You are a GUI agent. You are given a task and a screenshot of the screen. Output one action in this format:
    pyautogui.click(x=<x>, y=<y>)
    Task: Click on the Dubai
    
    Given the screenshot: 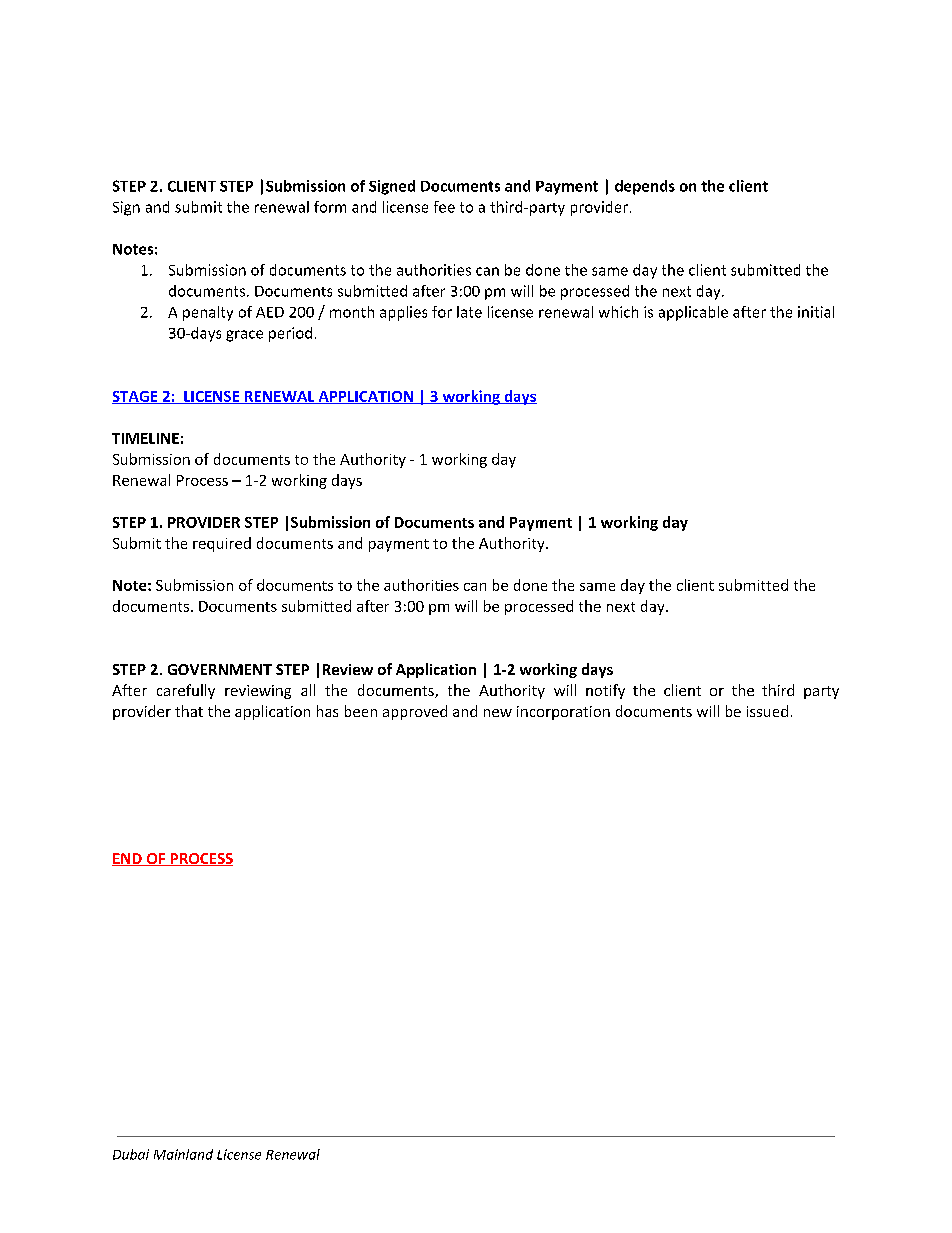 What is the action you would take?
    pyautogui.click(x=131, y=1154)
